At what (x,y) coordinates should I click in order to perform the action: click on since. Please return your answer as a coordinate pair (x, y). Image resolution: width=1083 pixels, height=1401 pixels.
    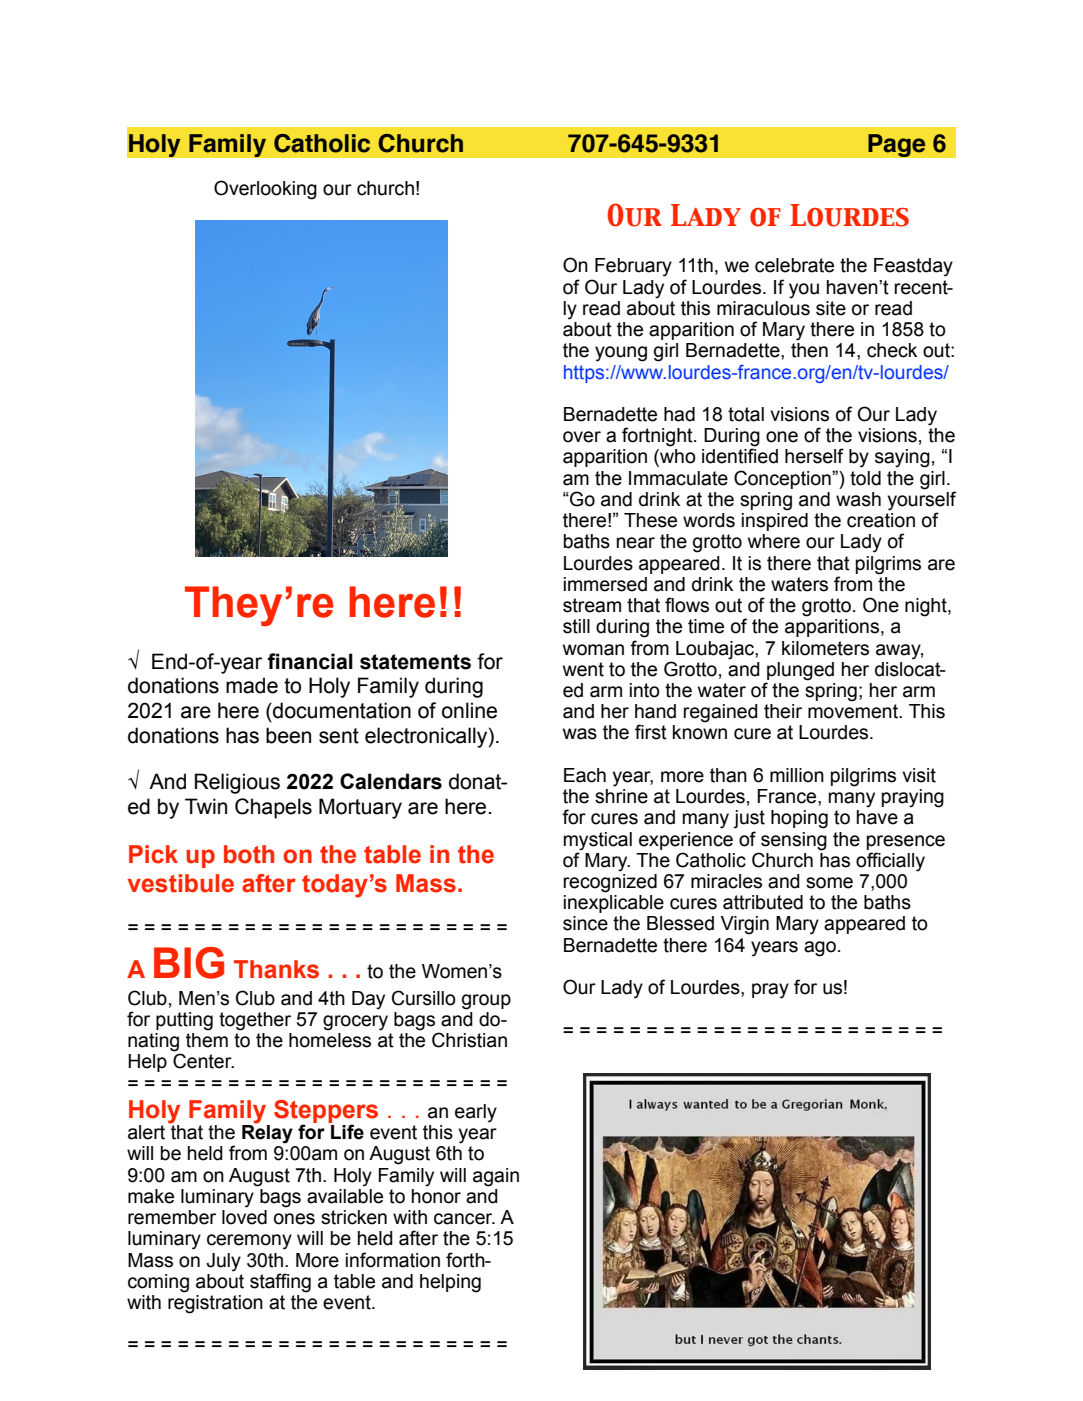
    Looking at the image, I should click on (585, 923).
